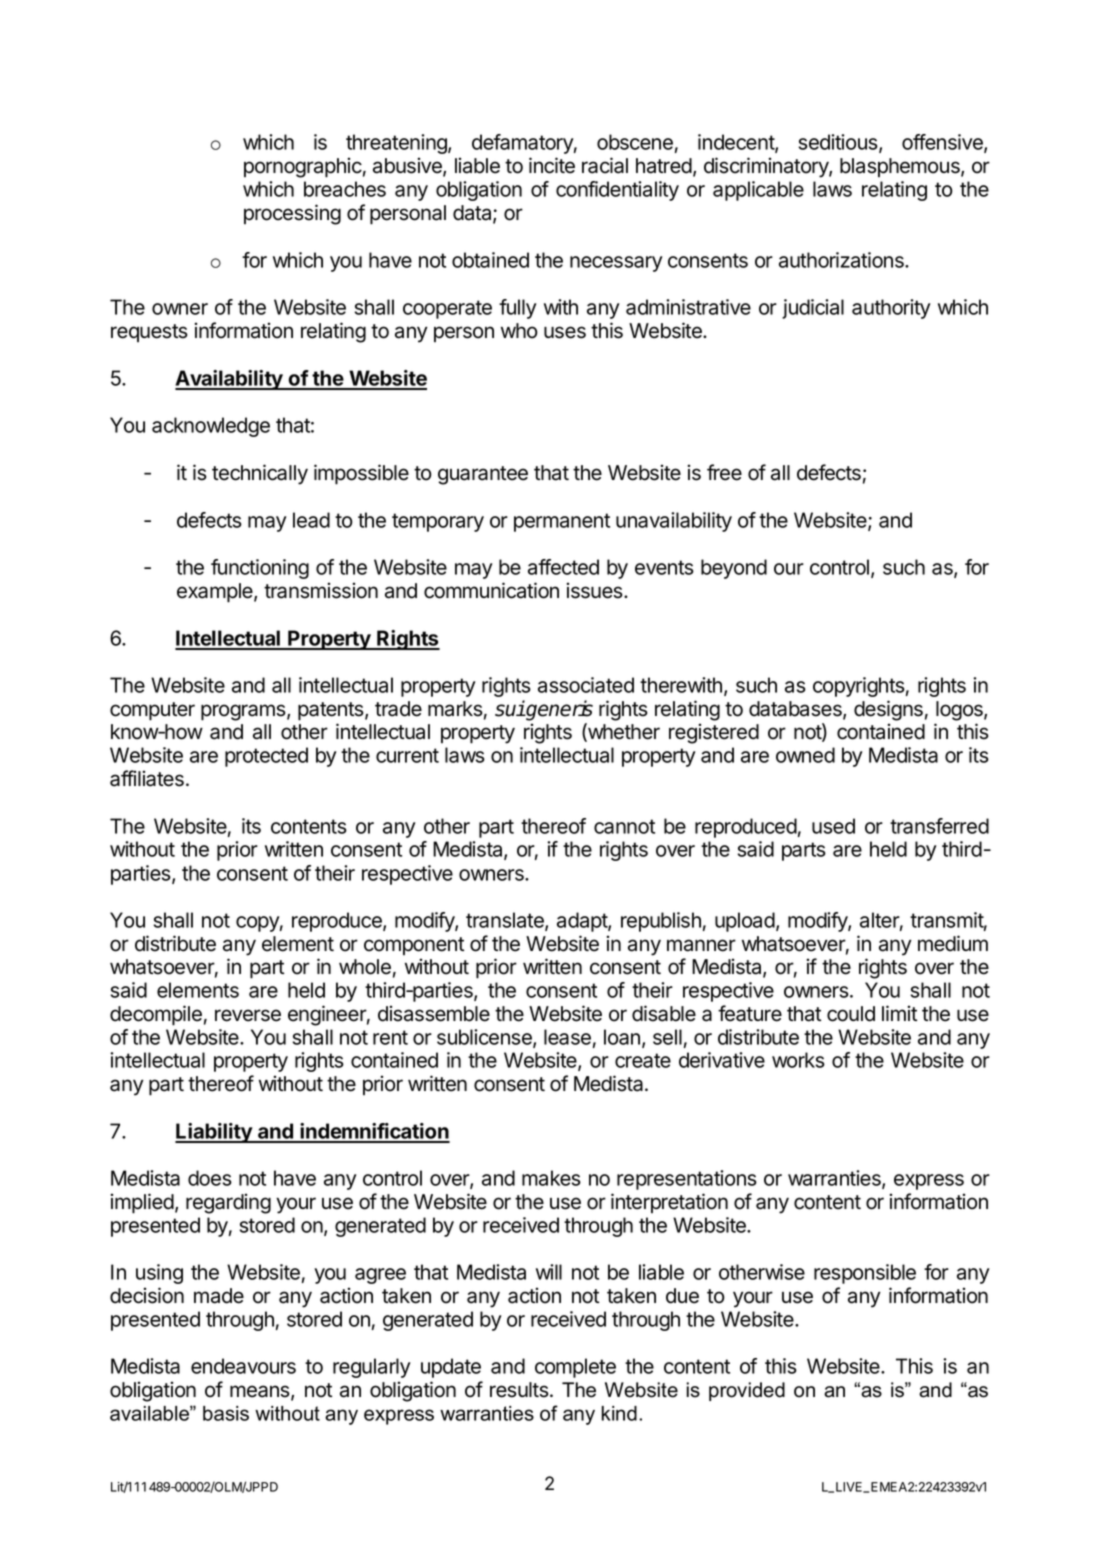 The image size is (1099, 1554). I want to click on processing, so click(292, 214).
